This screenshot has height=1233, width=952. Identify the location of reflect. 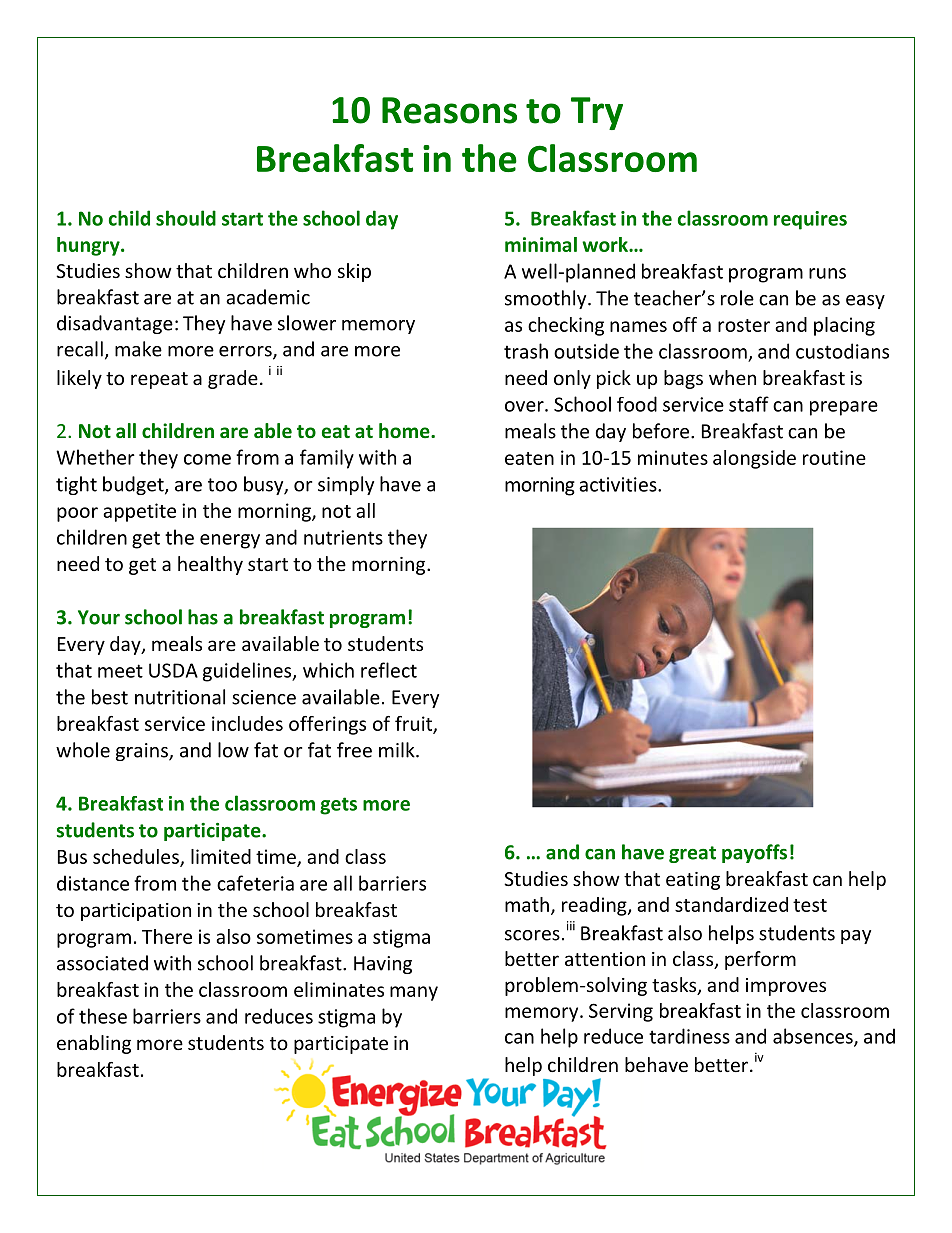
(389, 670).
